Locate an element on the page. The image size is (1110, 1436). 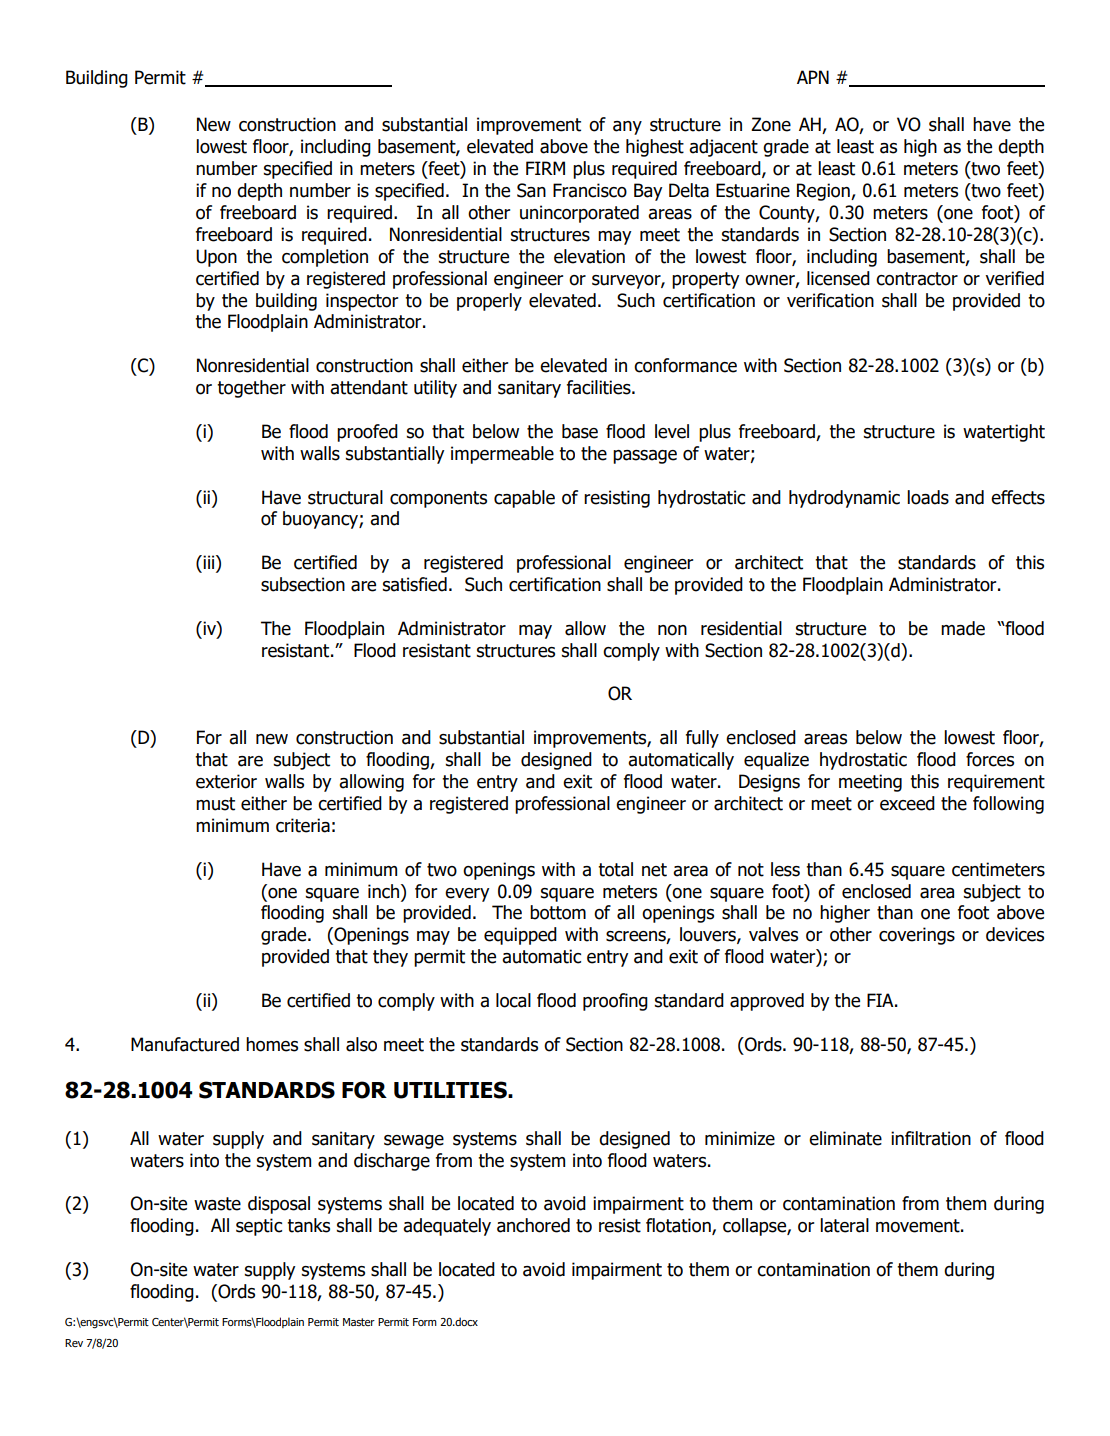
Rev is located at coordinates (74, 1343).
